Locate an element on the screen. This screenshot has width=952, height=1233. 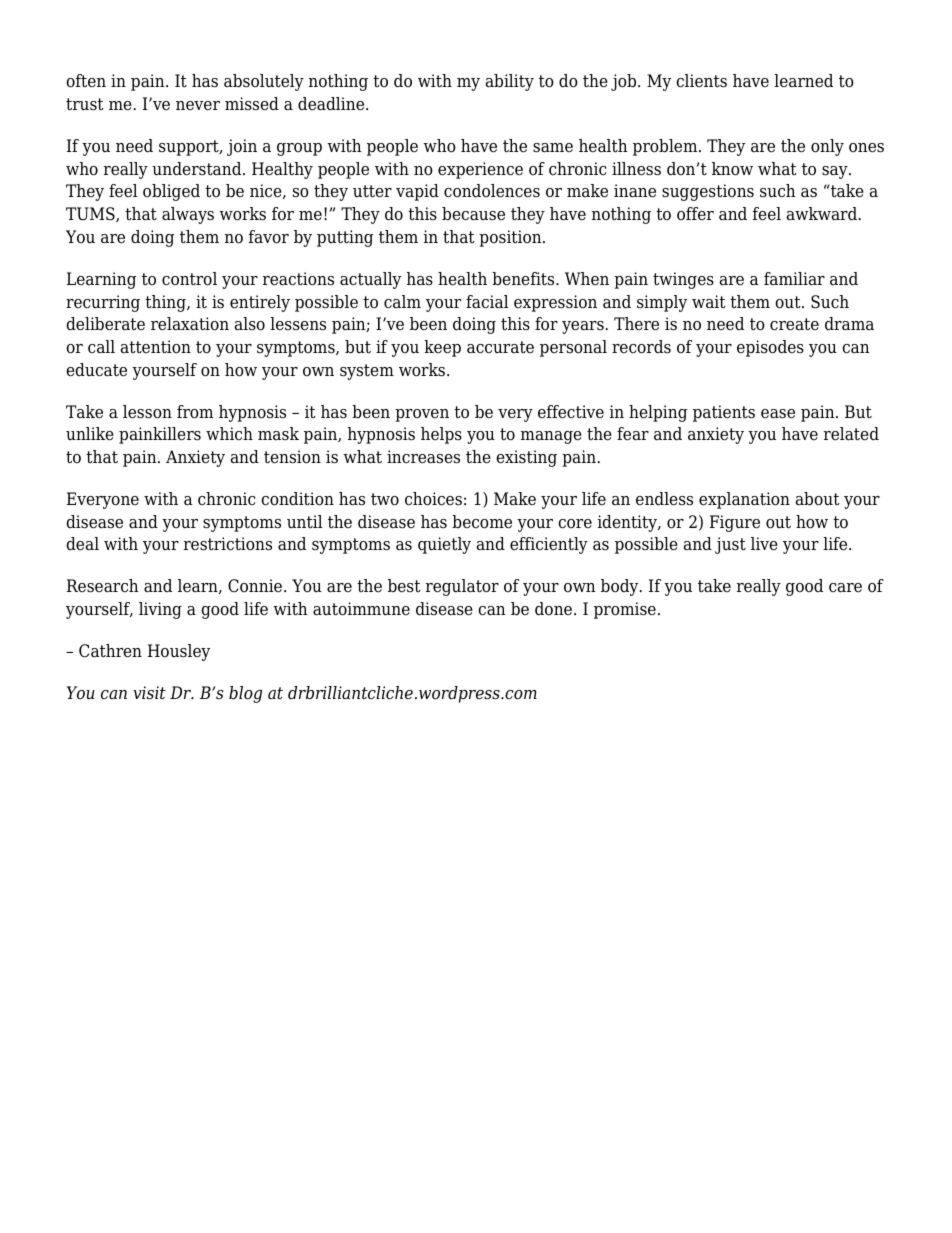
from is located at coordinates (195, 412).
